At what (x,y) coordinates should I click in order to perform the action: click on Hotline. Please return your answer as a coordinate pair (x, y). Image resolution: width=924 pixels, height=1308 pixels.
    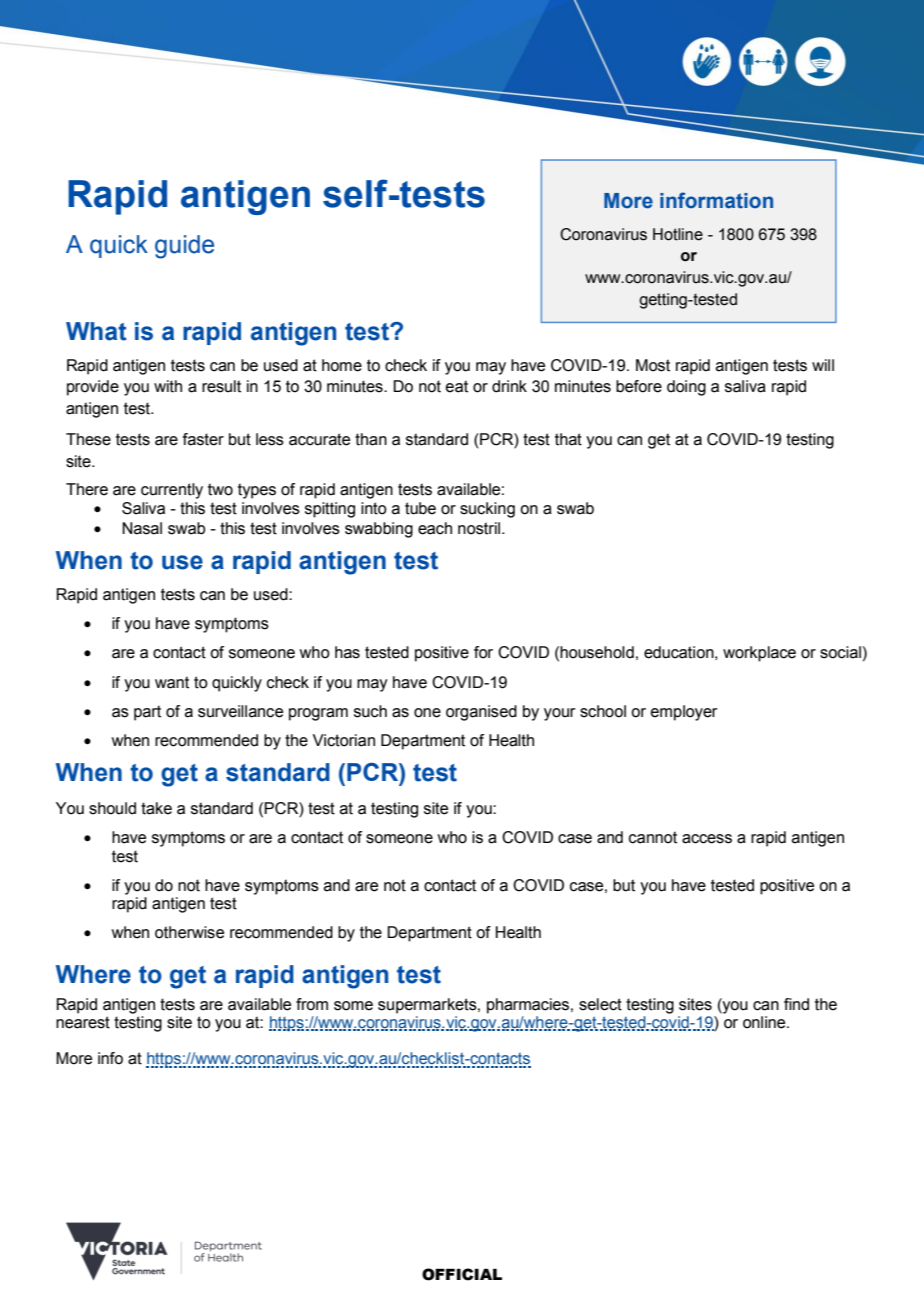
    Looking at the image, I should click on (678, 234).
